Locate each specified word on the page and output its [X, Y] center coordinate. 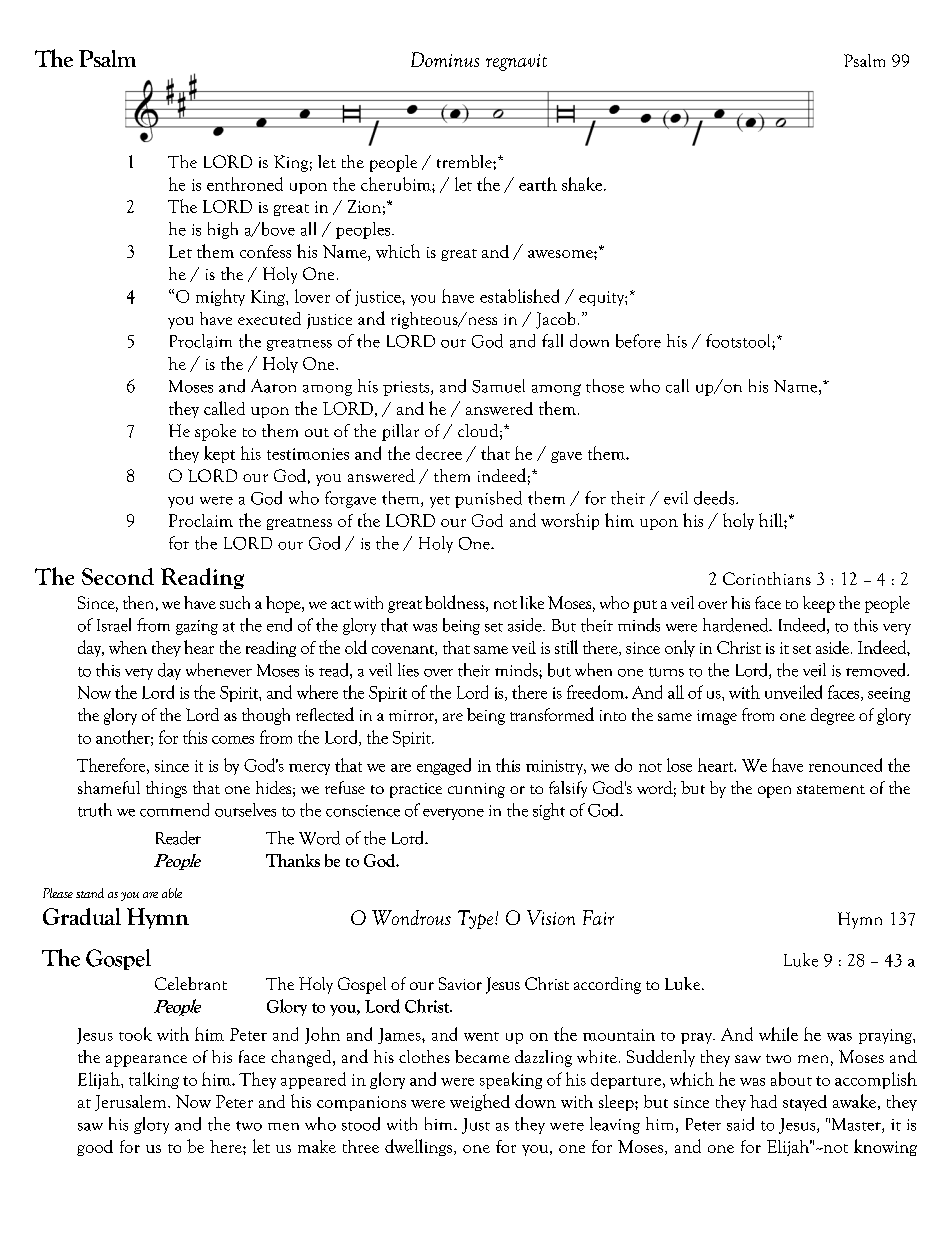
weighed [480, 1102]
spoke [215, 432]
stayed [805, 1103]
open [774, 792]
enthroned [245, 184]
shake [582, 184]
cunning [476, 790]
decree [439, 453]
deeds [715, 498]
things [166, 789]
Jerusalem [132, 1103]
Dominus [445, 59]
